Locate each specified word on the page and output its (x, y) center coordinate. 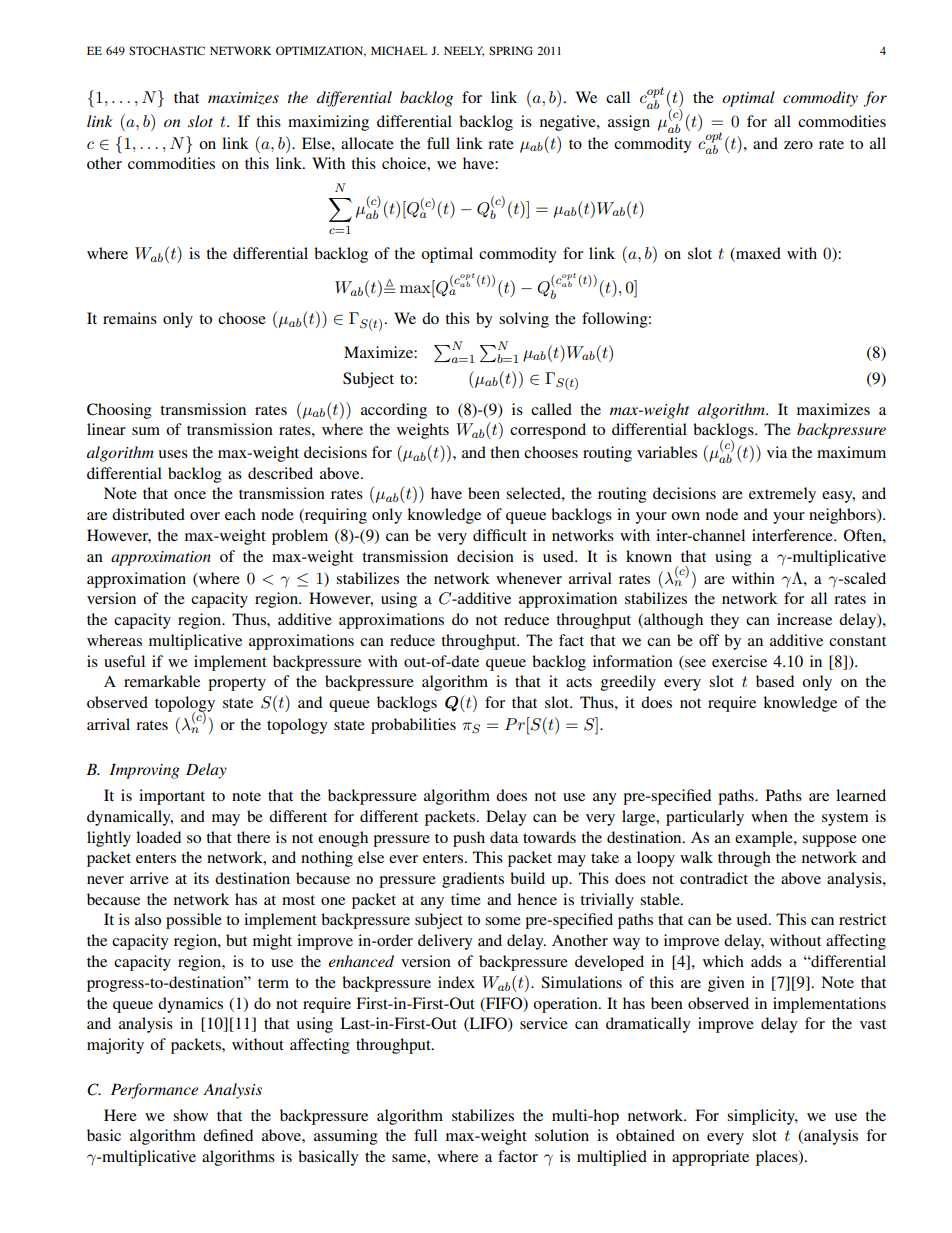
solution (562, 1135)
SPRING (511, 50)
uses (173, 454)
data (504, 837)
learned (861, 795)
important (172, 797)
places (778, 1158)
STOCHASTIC (167, 50)
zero (798, 145)
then (505, 452)
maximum (851, 452)
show (190, 1115)
